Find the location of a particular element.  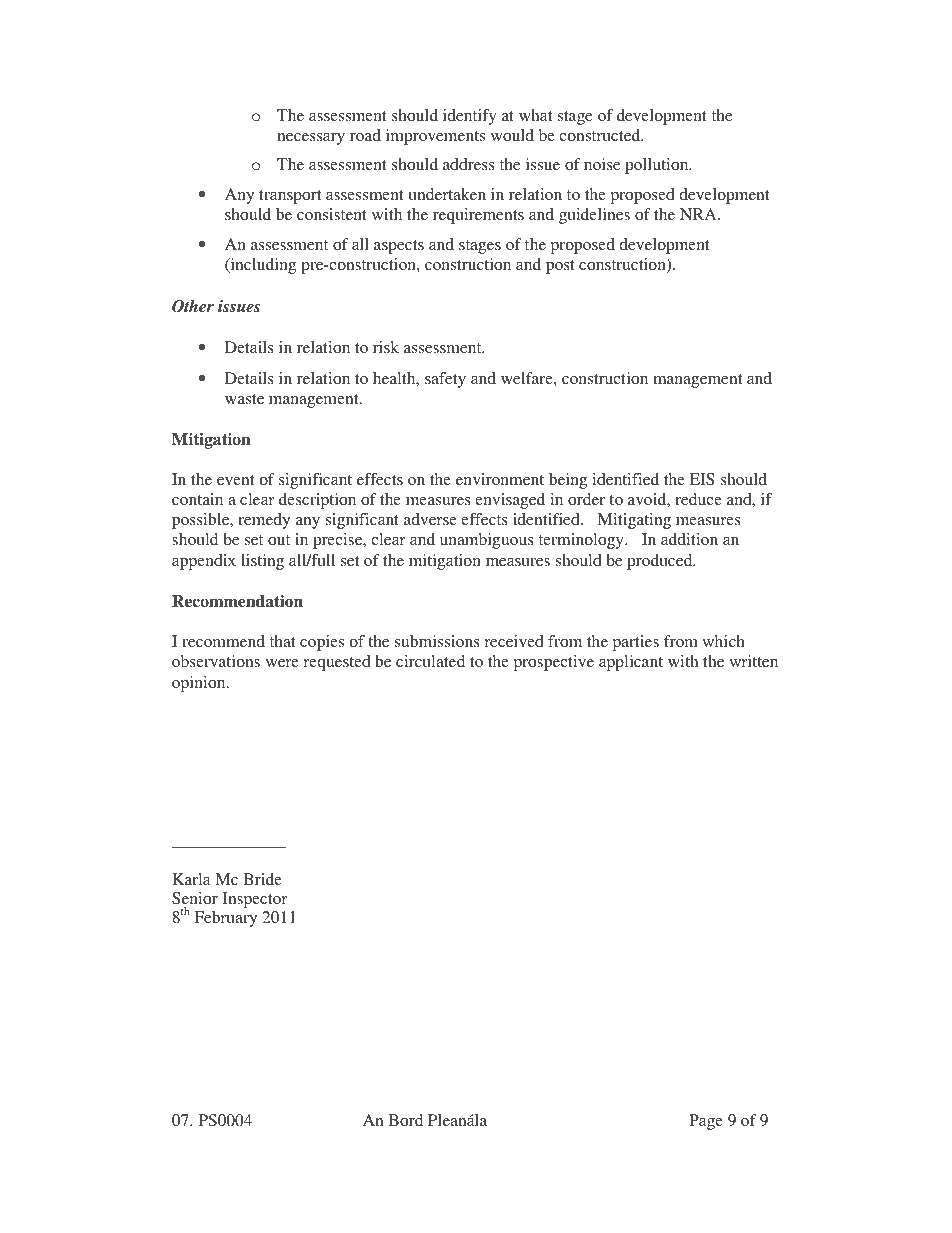

address is located at coordinates (469, 164).
